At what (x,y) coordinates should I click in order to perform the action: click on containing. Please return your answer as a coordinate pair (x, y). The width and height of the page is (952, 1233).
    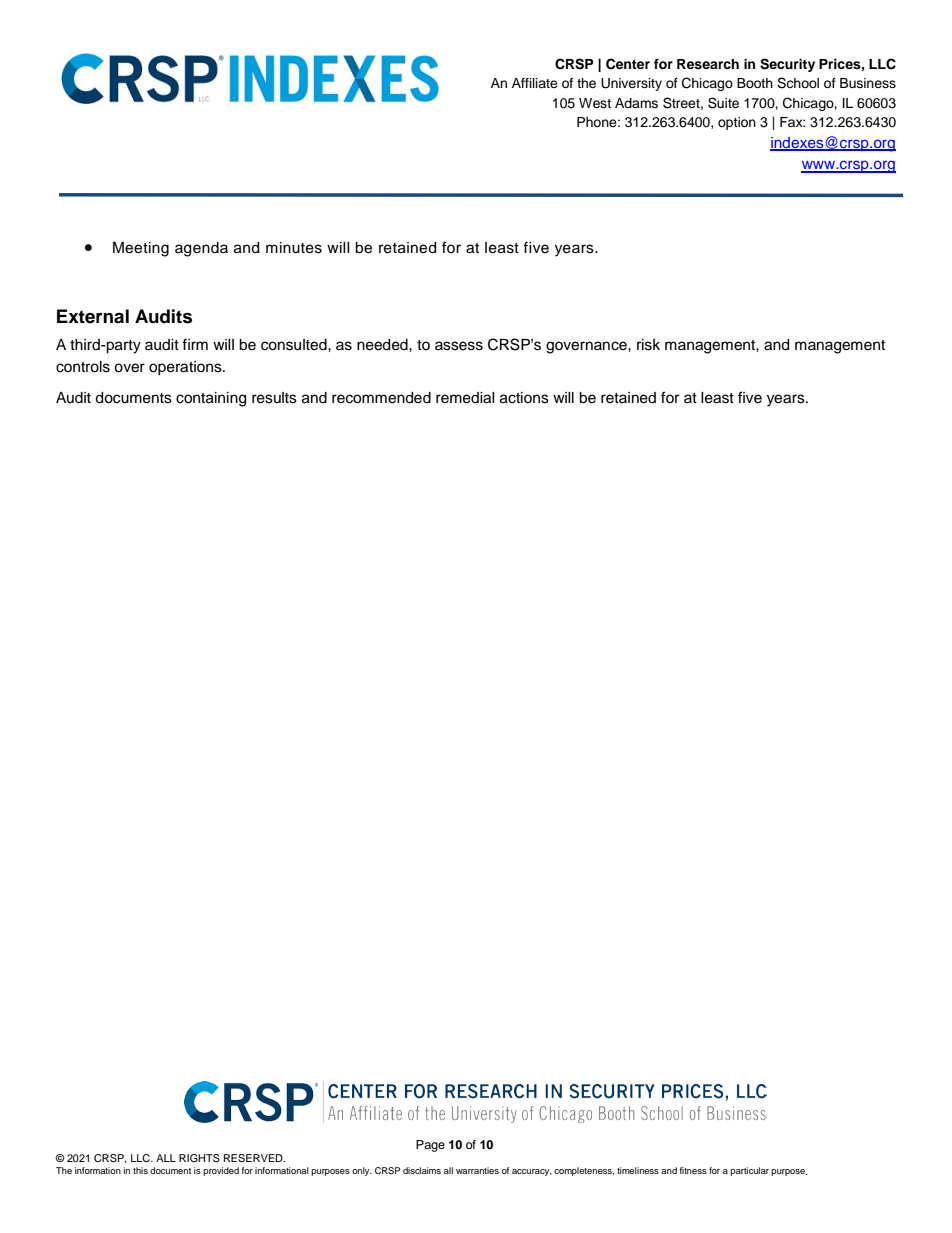
    Looking at the image, I should click on (211, 399).
